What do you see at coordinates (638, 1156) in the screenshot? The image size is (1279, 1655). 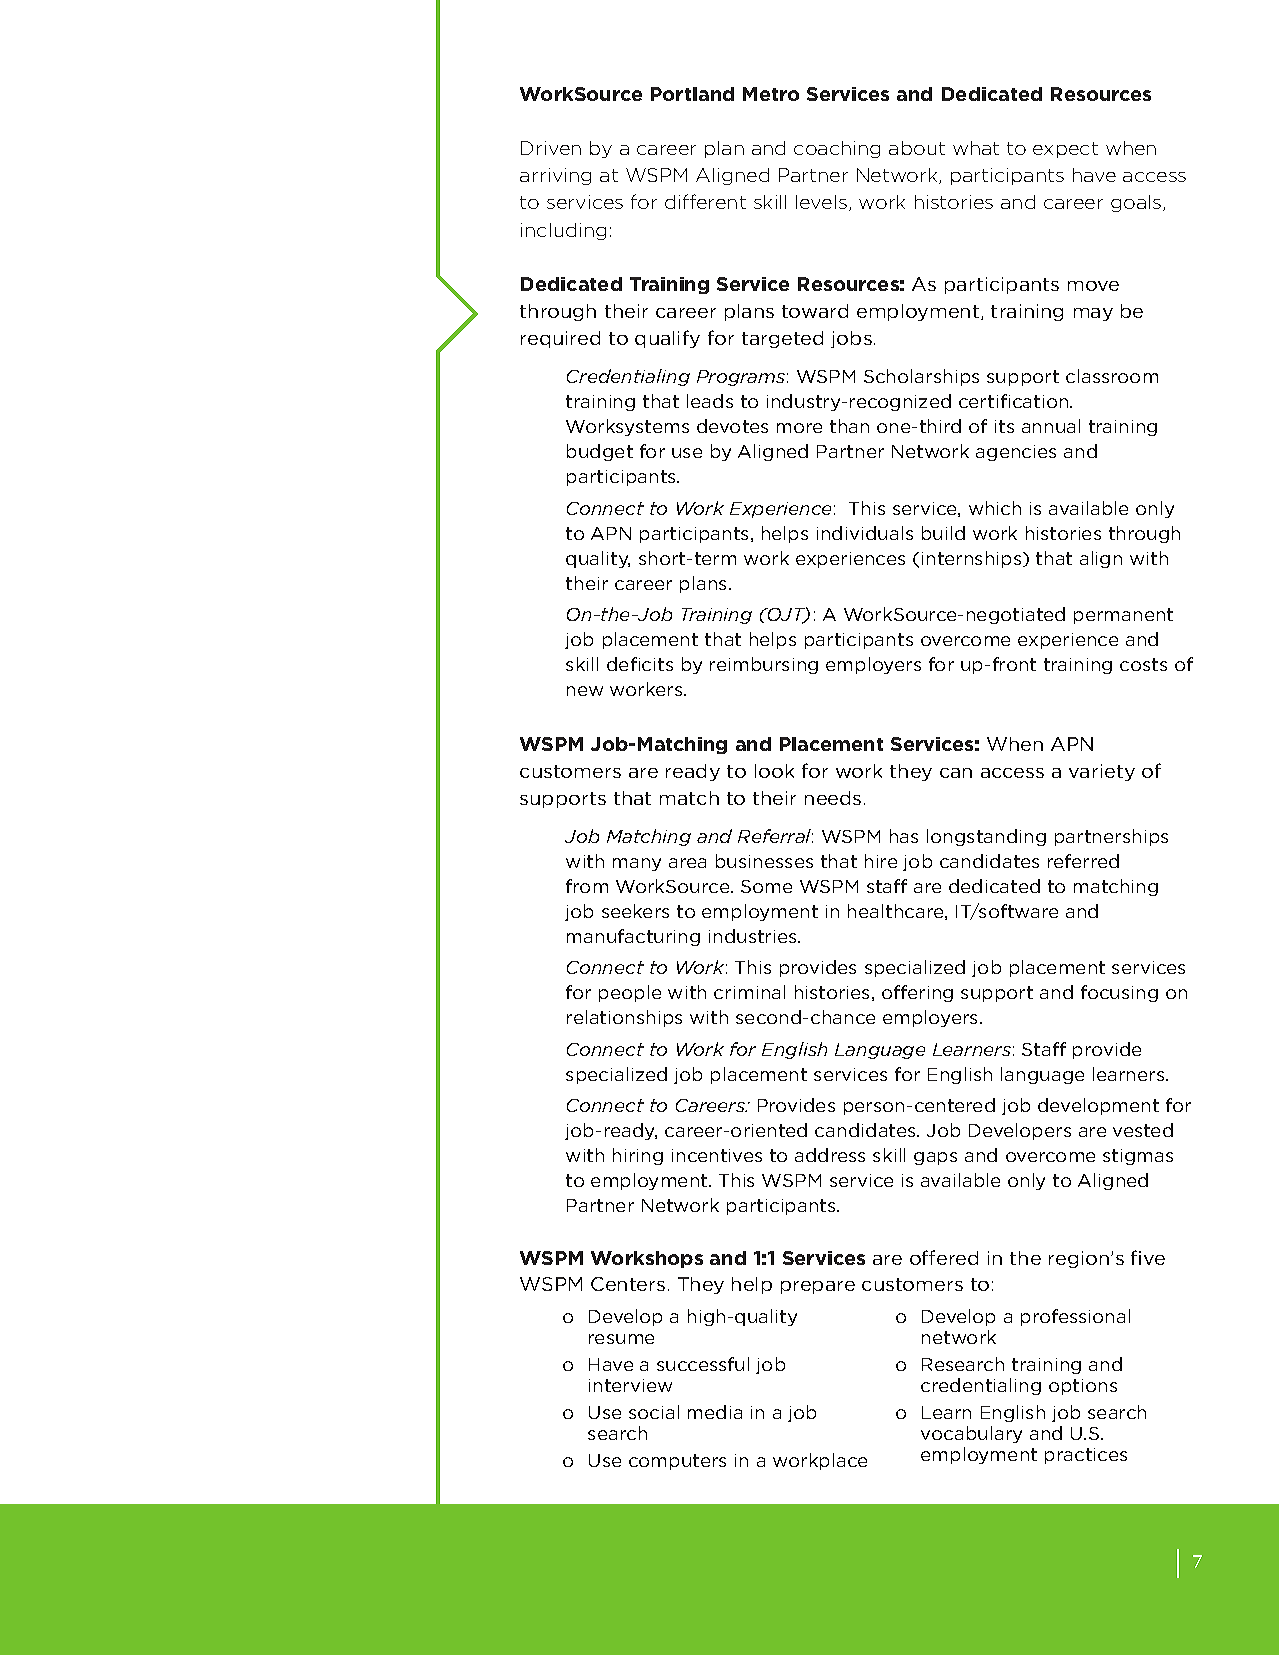 I see `hiring` at bounding box center [638, 1156].
